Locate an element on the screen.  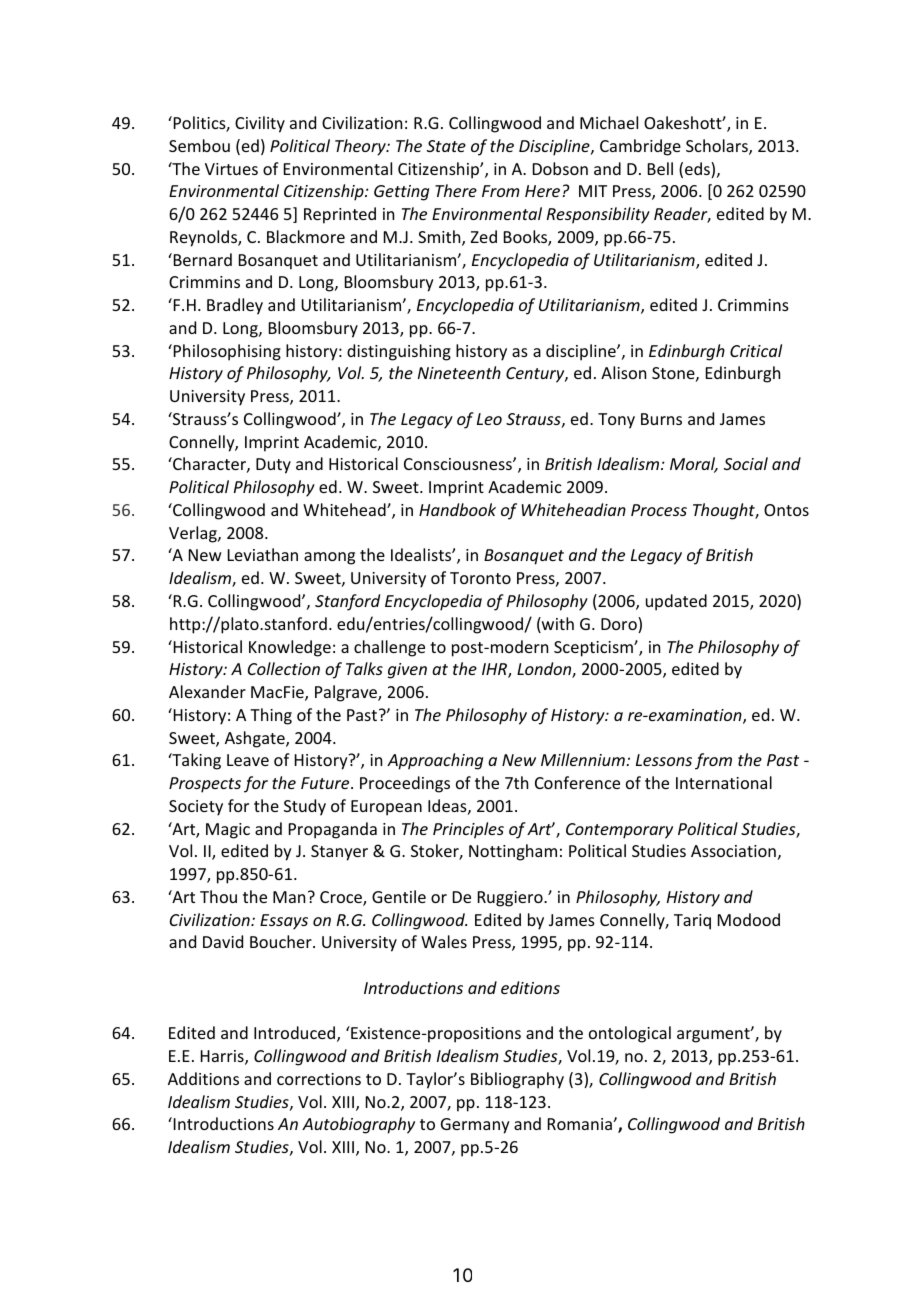
Burns is located at coordinates (661, 419).
